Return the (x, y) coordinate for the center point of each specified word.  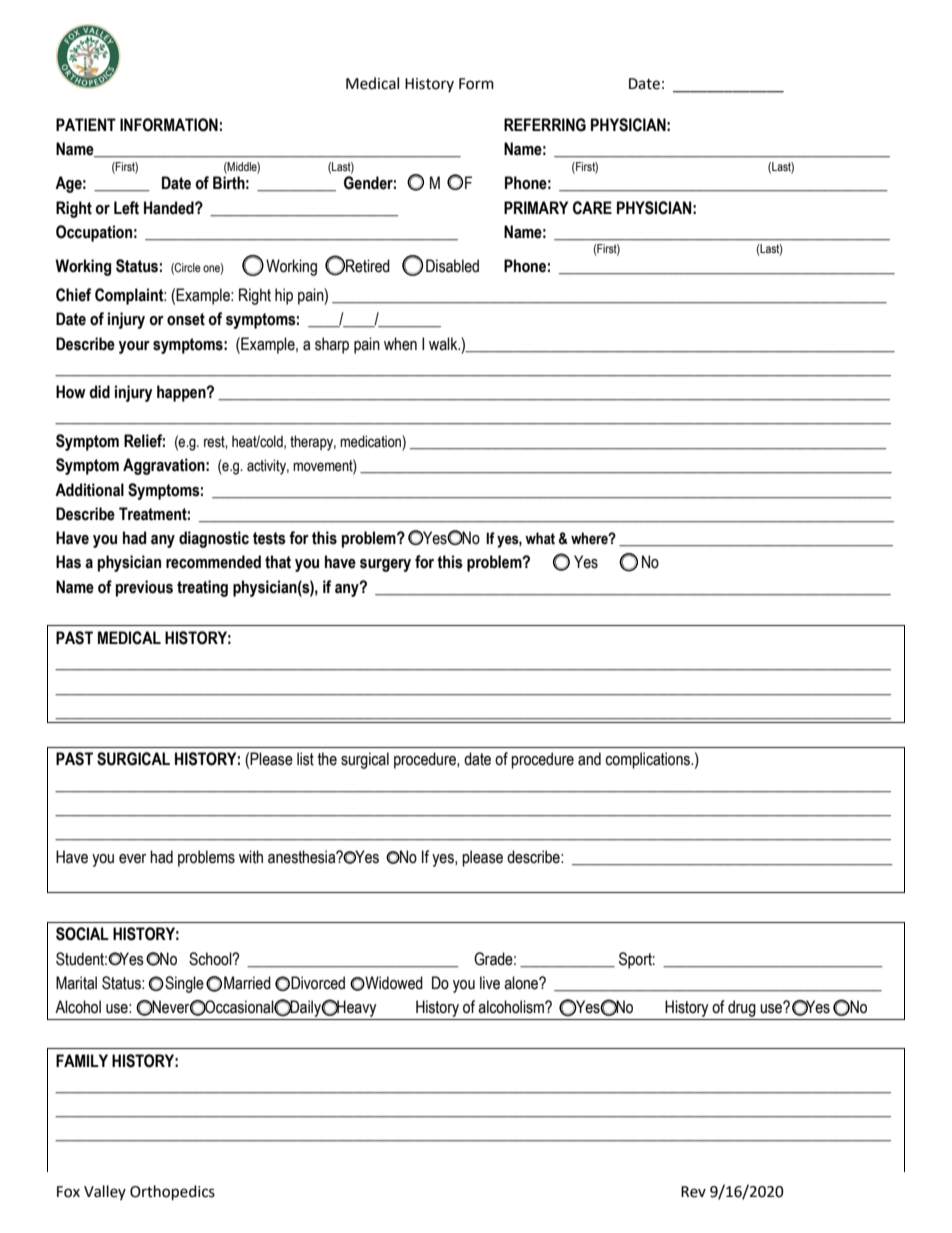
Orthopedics (172, 1193)
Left (126, 208)
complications (648, 760)
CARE (592, 208)
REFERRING (545, 125)
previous (144, 588)
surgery (385, 565)
